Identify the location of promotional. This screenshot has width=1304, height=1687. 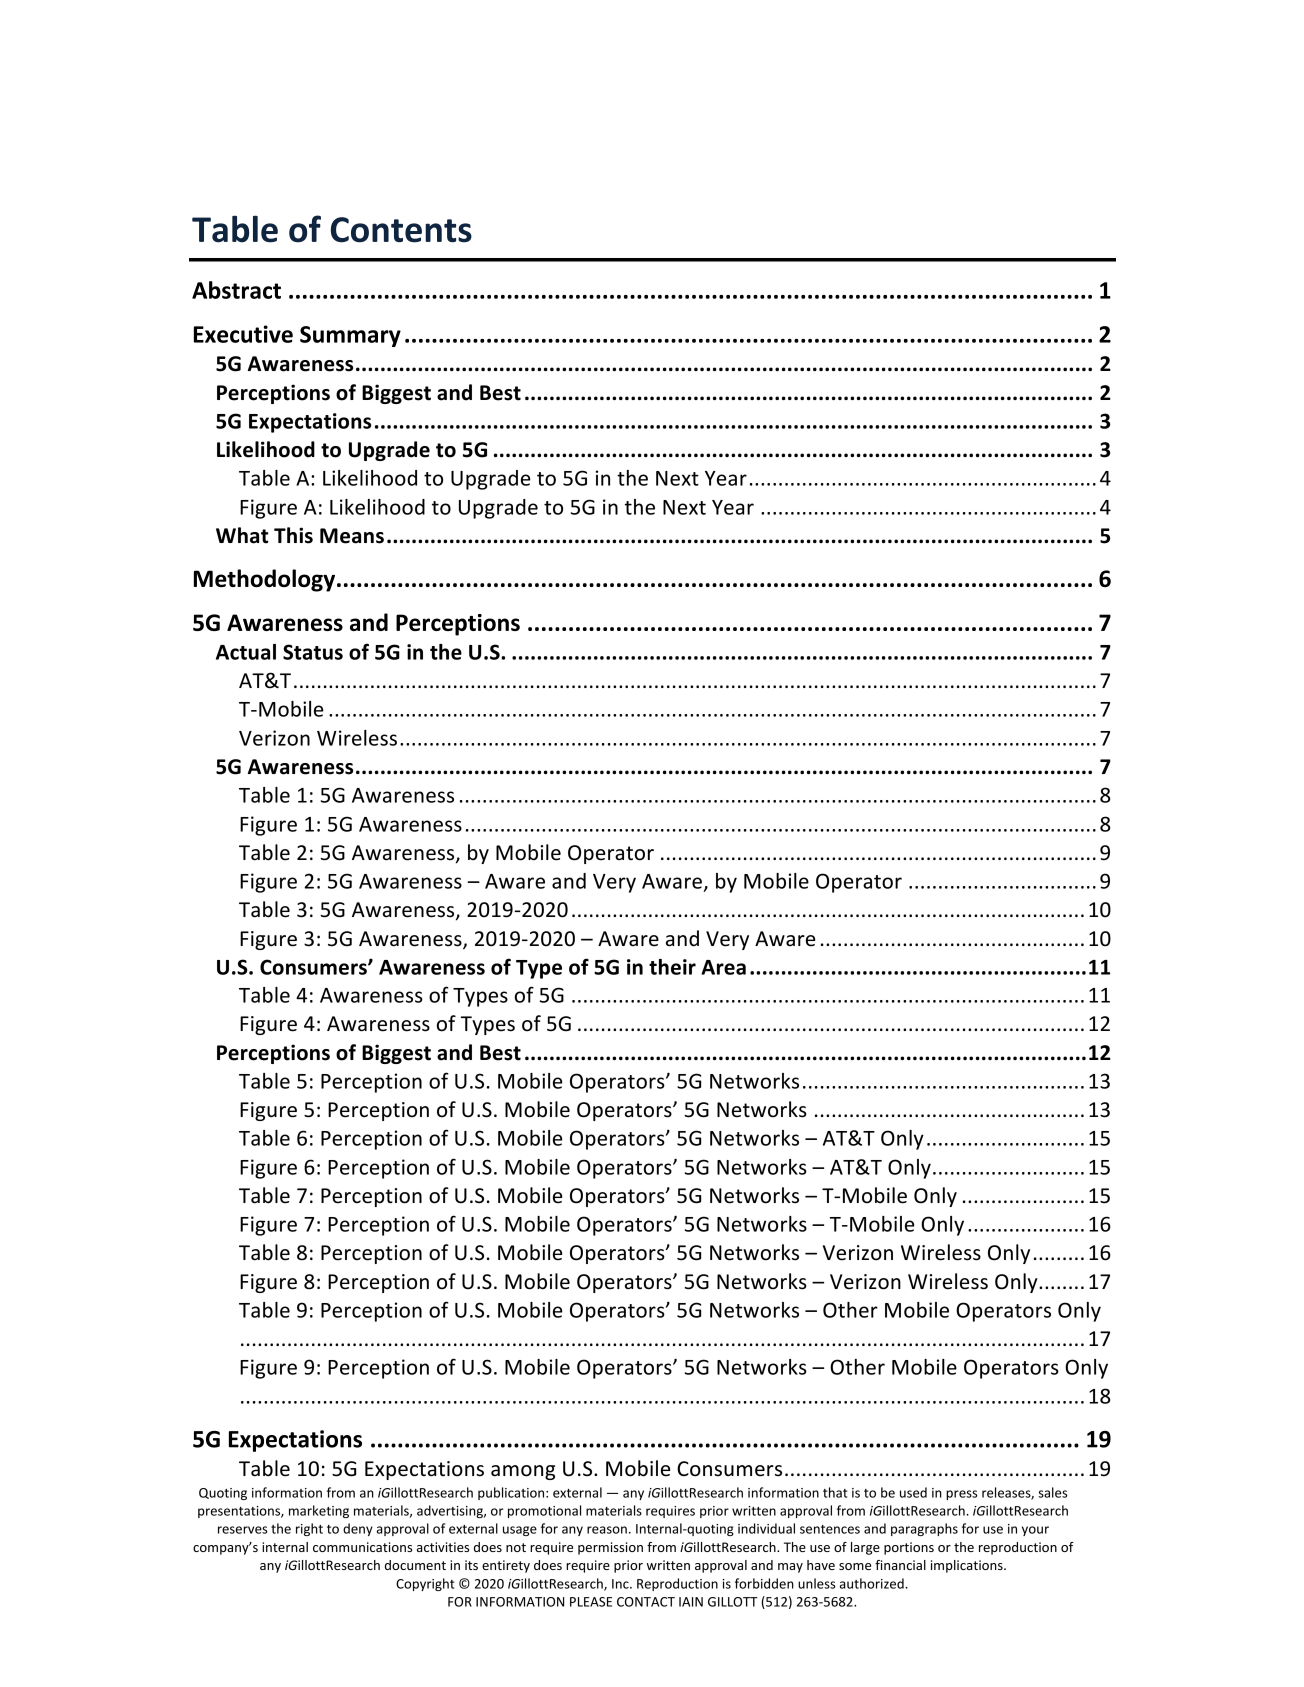
(544, 1511).
